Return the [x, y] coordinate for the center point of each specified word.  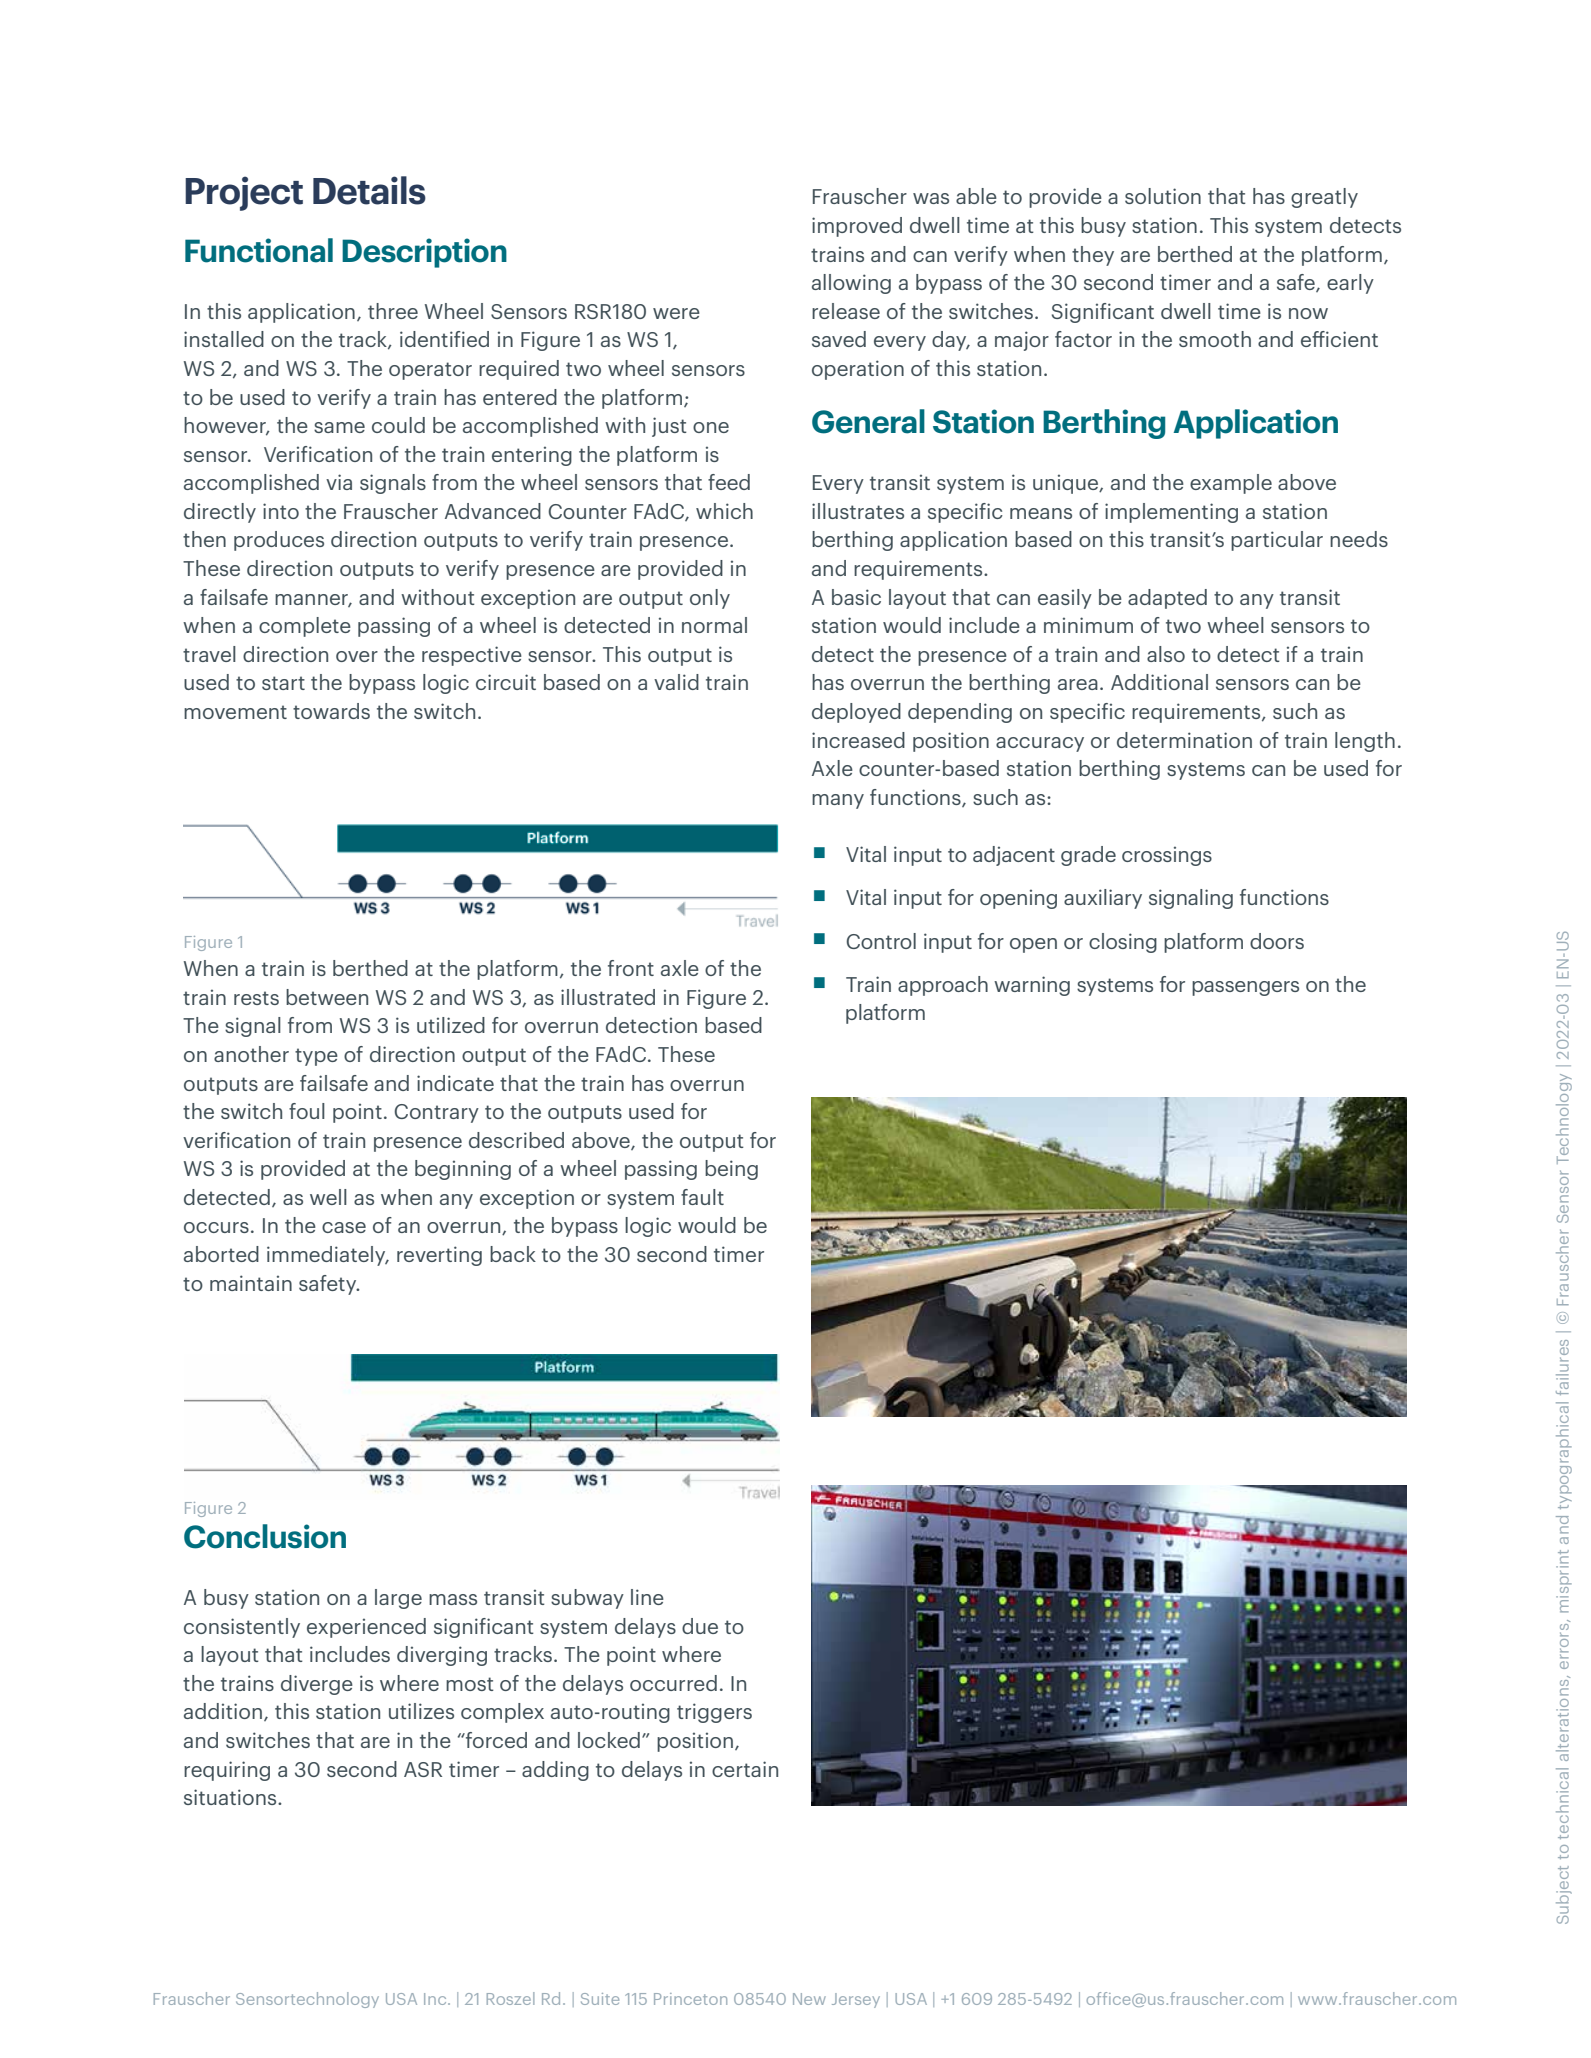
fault [702, 1197]
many [838, 801]
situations [231, 1797]
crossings [1167, 856]
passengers [1245, 988]
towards [331, 711]
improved [857, 227]
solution [1163, 196]
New [809, 1999]
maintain [251, 1283]
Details [369, 190]
